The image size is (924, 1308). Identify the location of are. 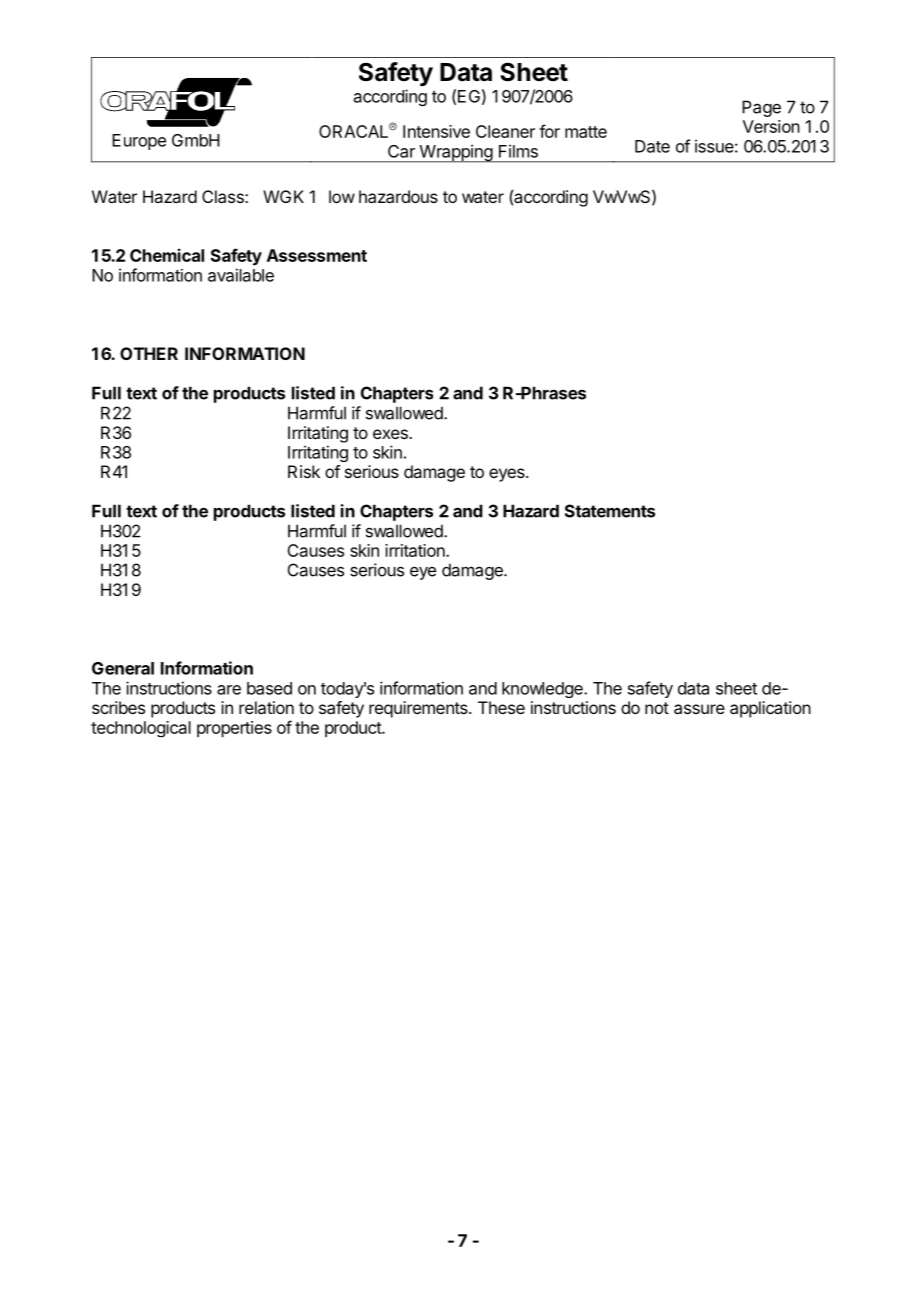
(229, 690).
